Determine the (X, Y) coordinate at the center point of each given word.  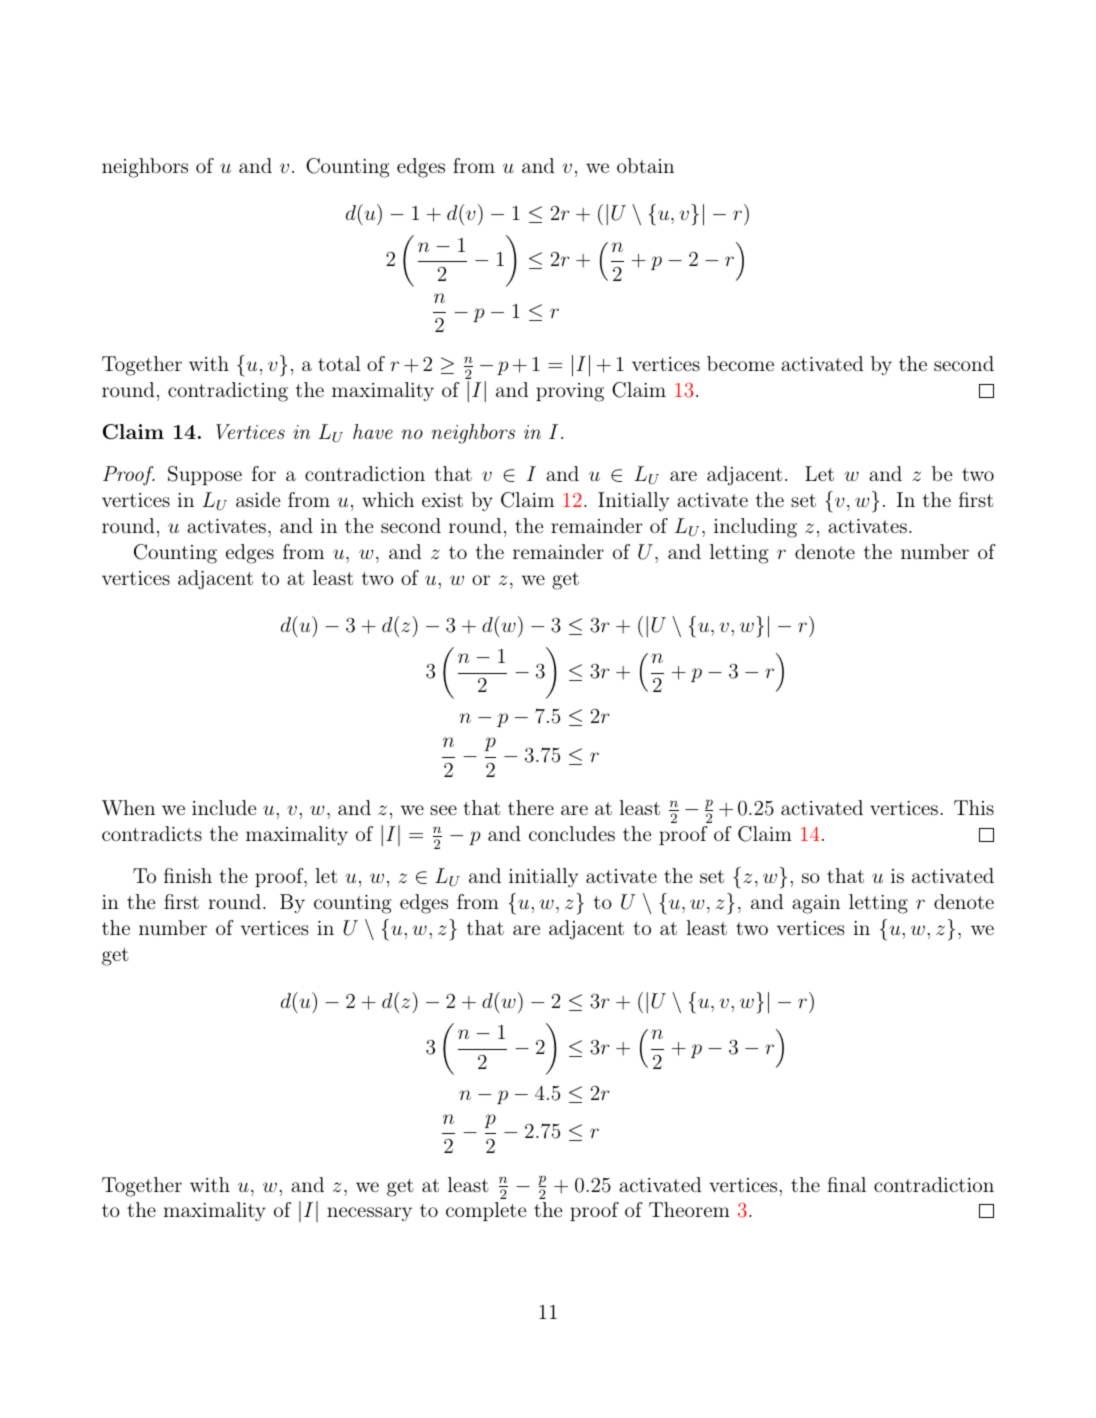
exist (442, 500)
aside (258, 499)
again (816, 904)
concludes (572, 833)
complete (486, 1211)
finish (188, 875)
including (755, 528)
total (339, 363)
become (740, 363)
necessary (369, 1214)
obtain (645, 165)
